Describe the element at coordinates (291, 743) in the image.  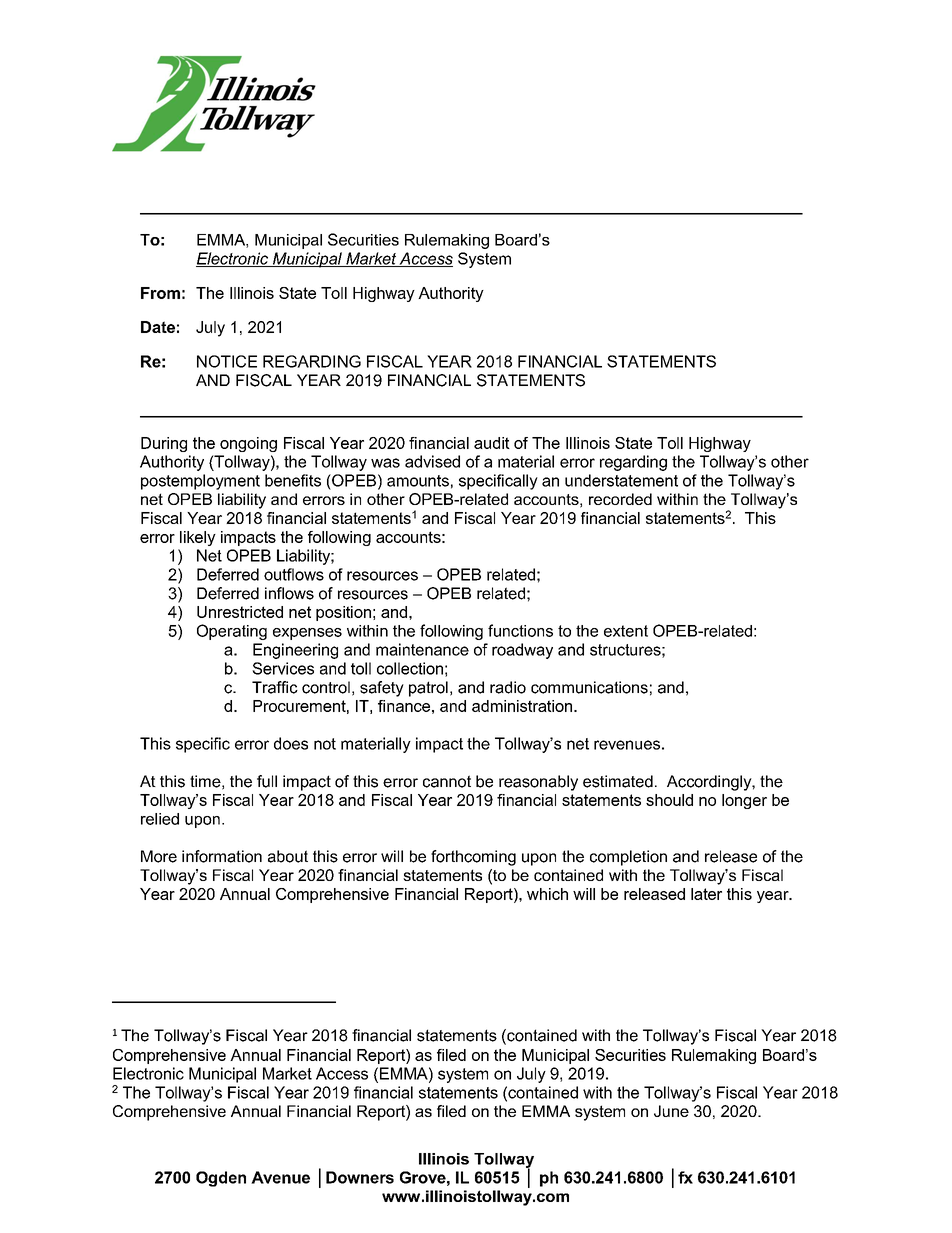
I see `does` at that location.
